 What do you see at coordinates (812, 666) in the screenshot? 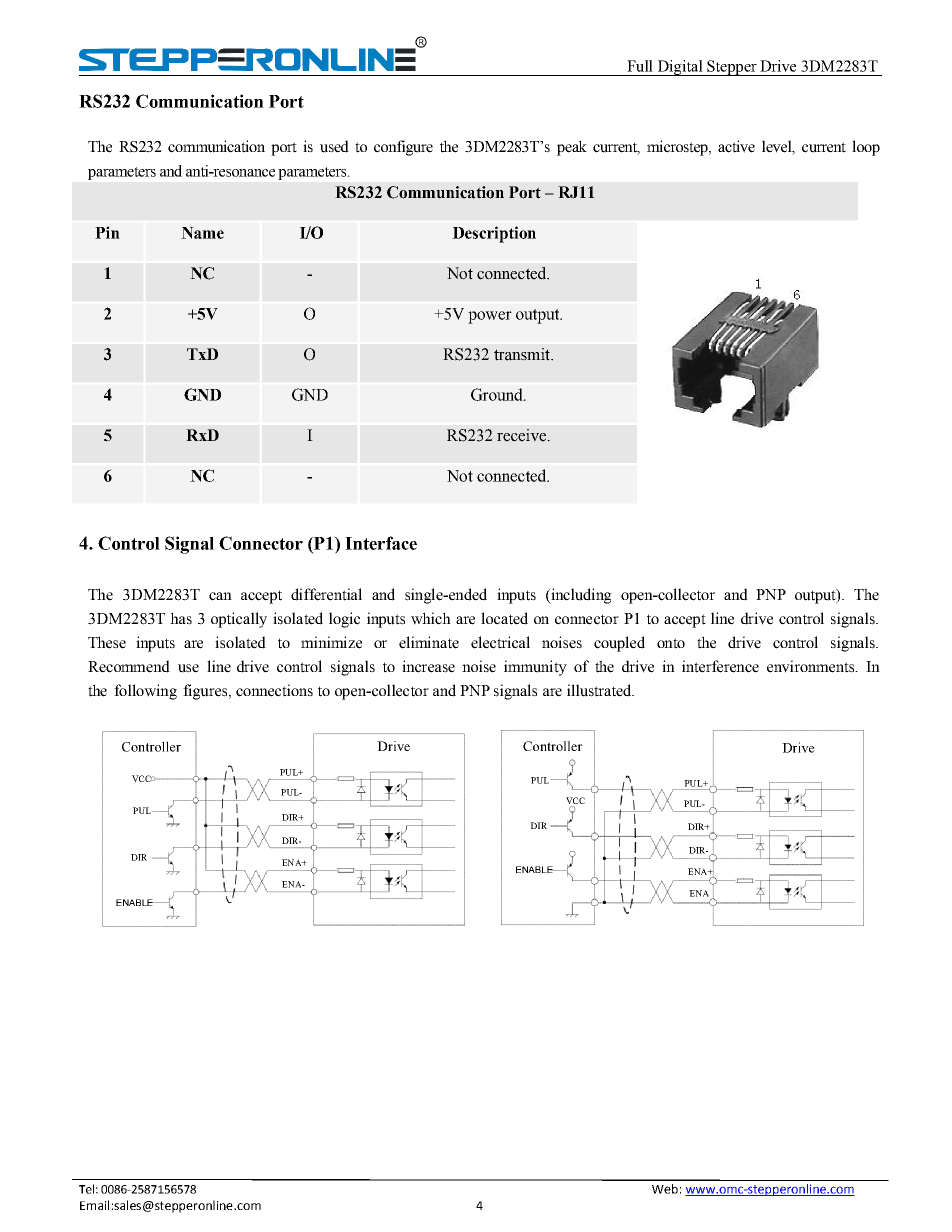
I see `environments` at bounding box center [812, 666].
